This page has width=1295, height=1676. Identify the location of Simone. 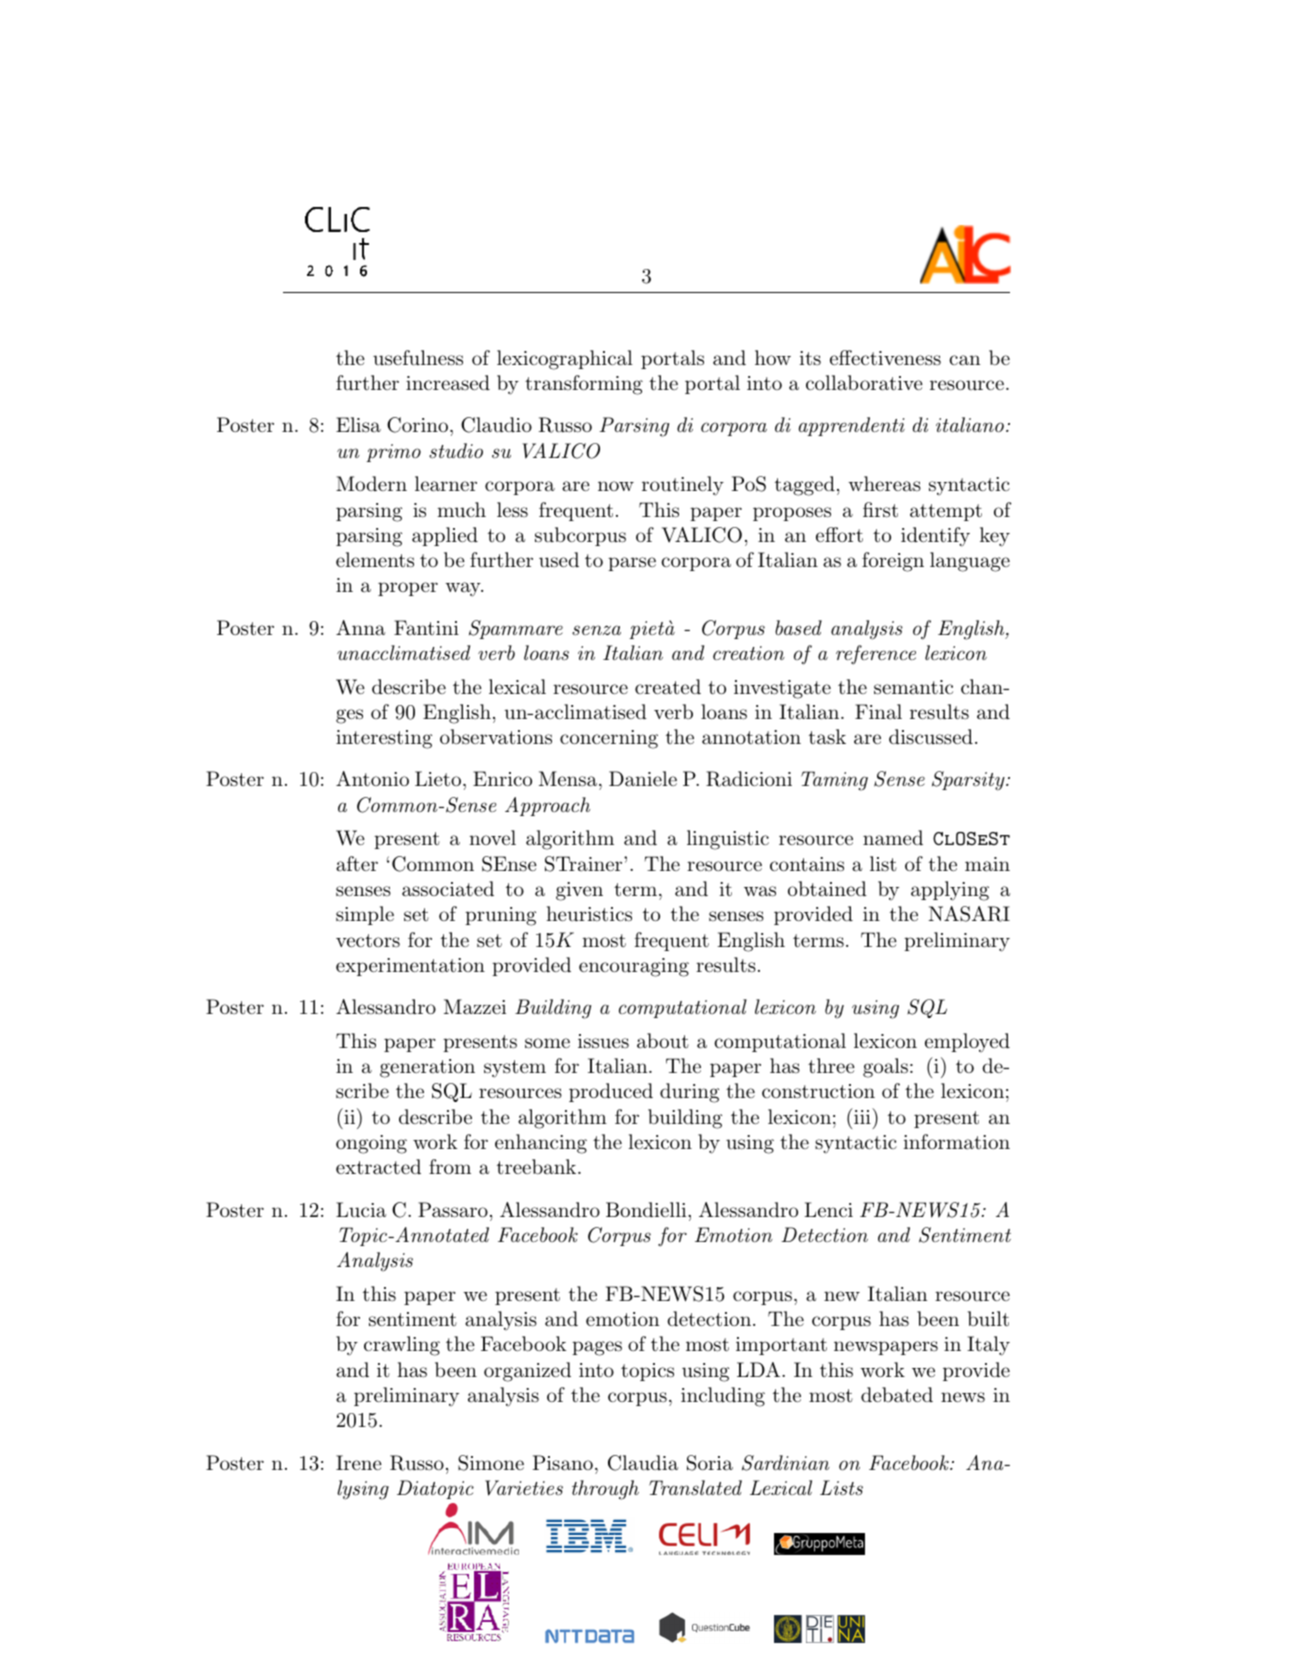
(491, 1463).
